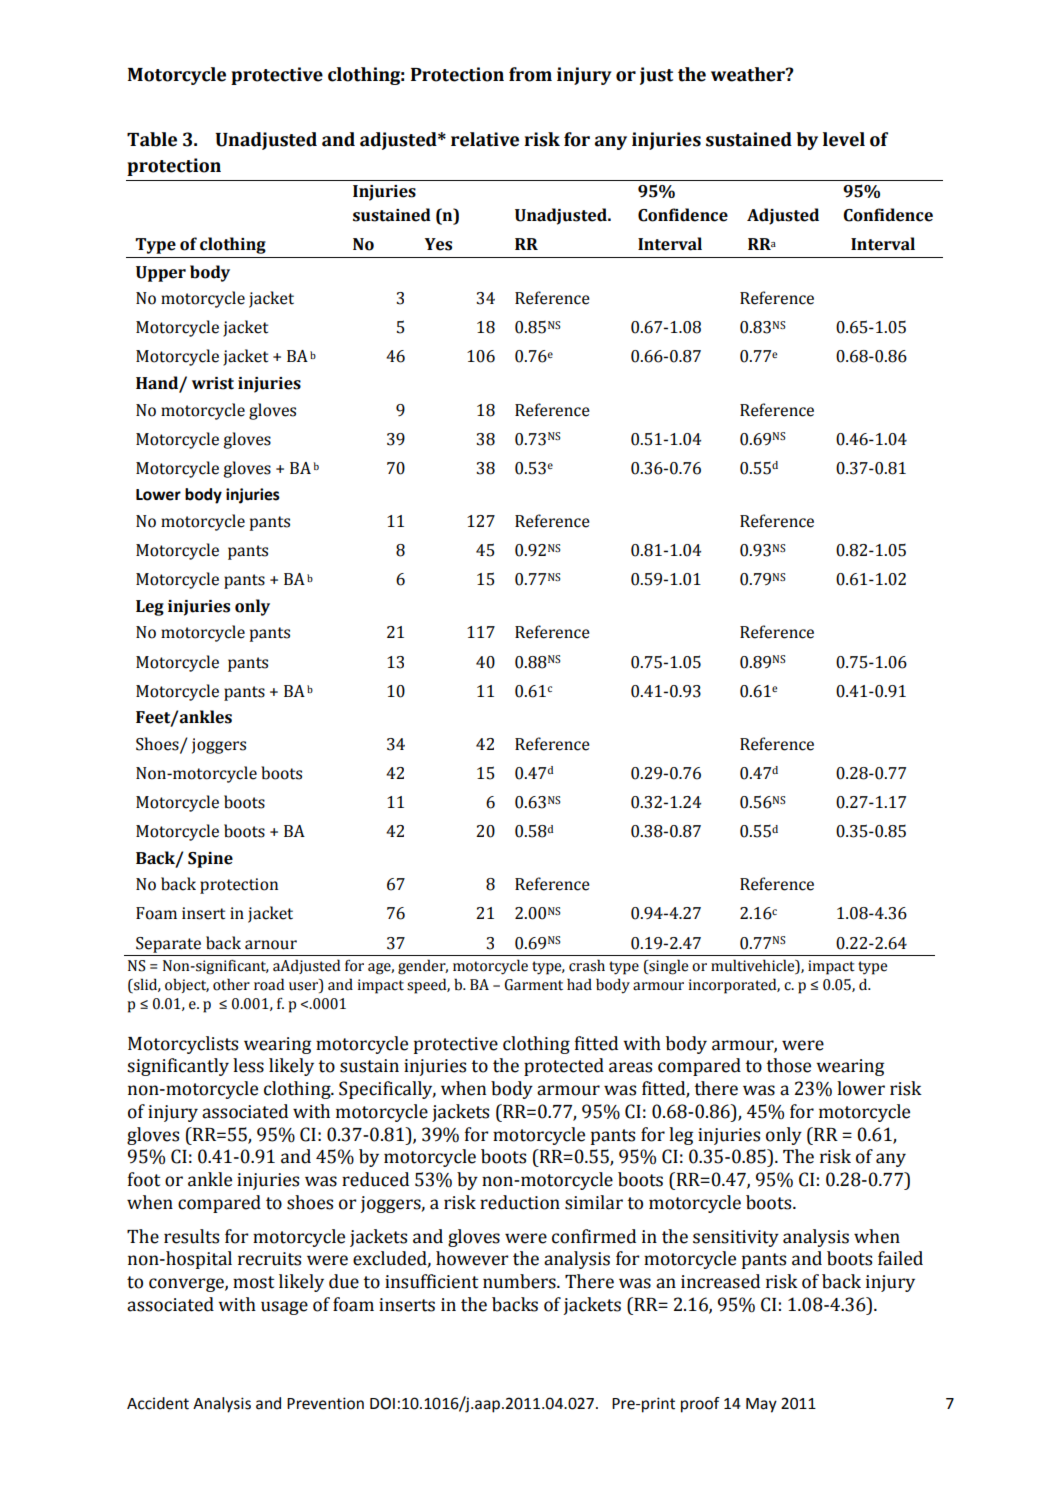 The width and height of the page is (1052, 1488). Describe the element at coordinates (485, 139) in the page. I see `relative` at that location.
